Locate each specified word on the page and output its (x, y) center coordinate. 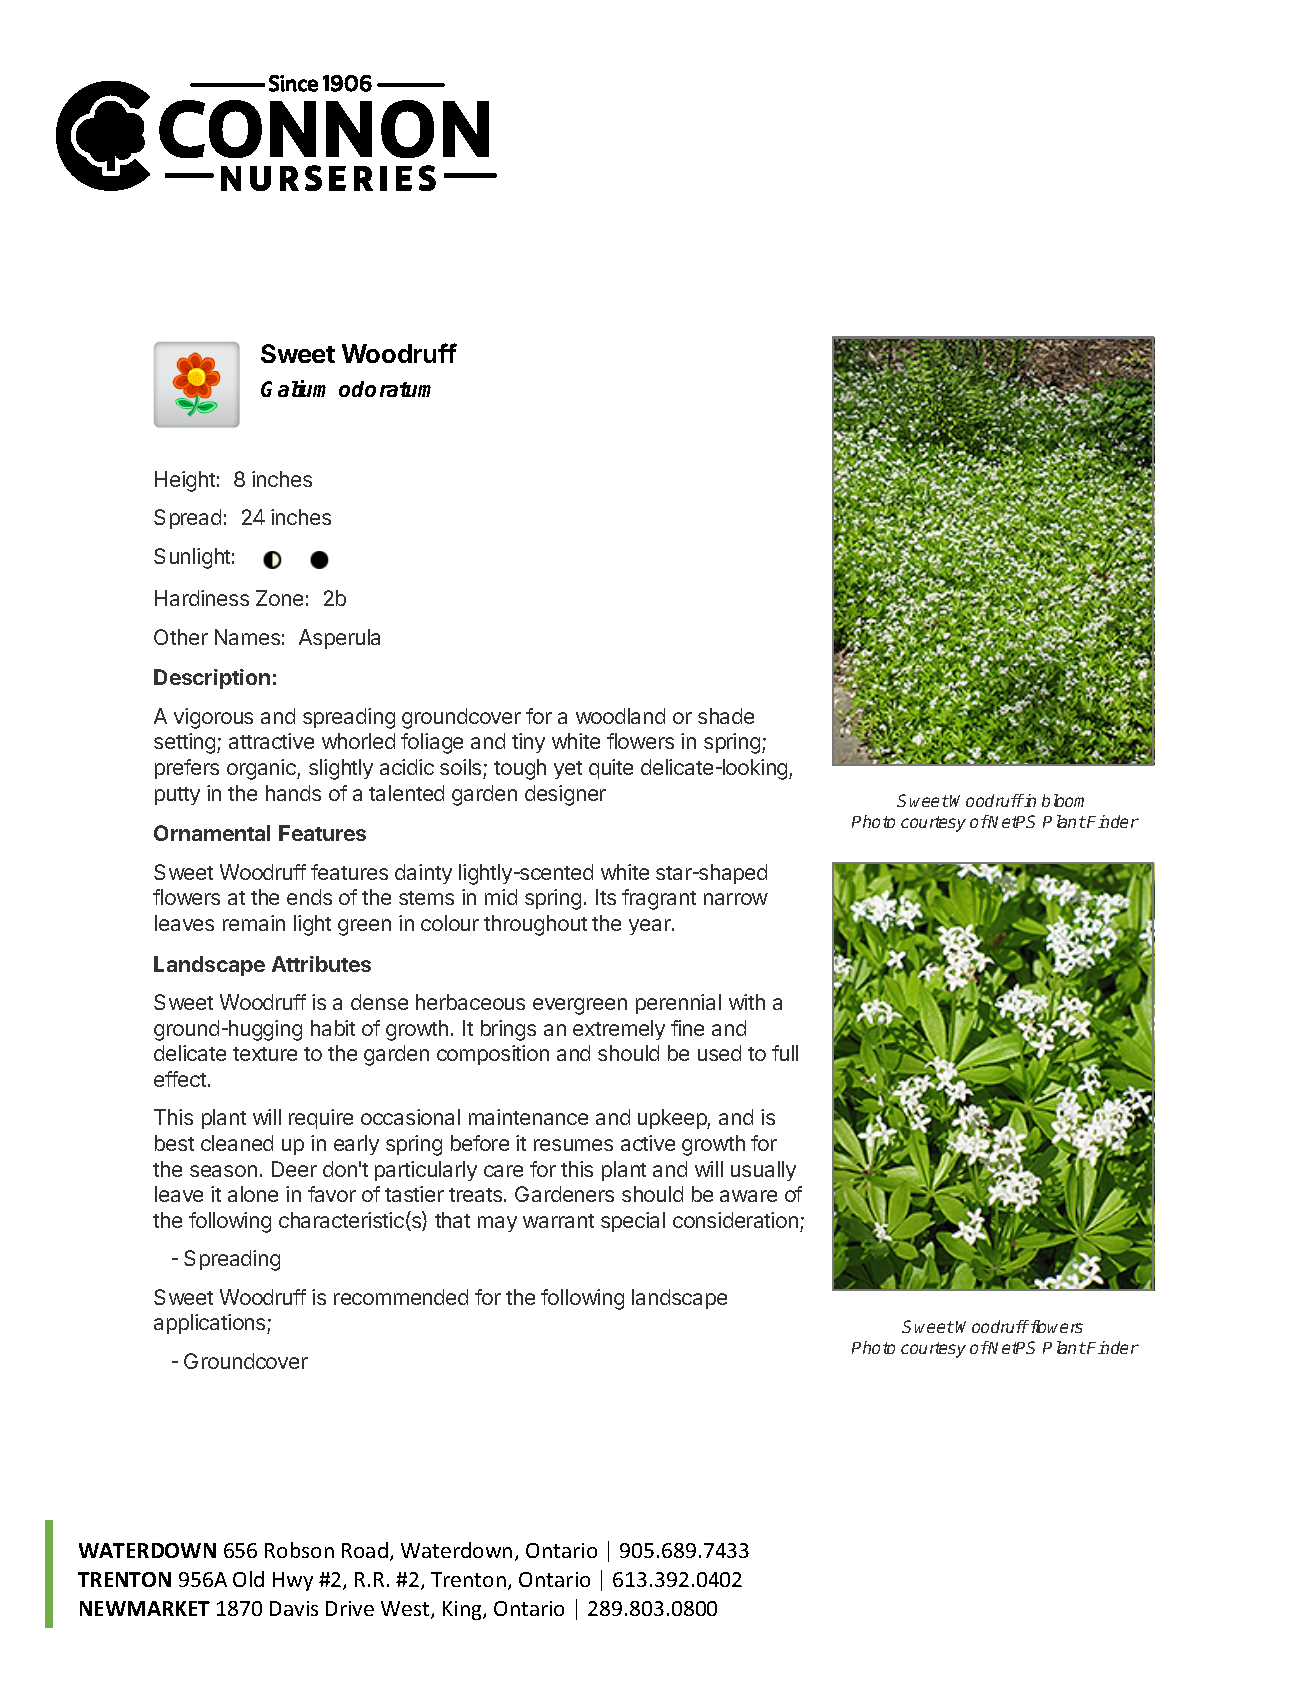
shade (726, 716)
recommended (401, 1297)
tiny (528, 743)
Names (247, 637)
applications (211, 1324)
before (480, 1143)
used (719, 1053)
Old (248, 1579)
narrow (736, 899)
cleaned (237, 1143)
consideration (735, 1220)
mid (501, 897)
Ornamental (212, 833)
